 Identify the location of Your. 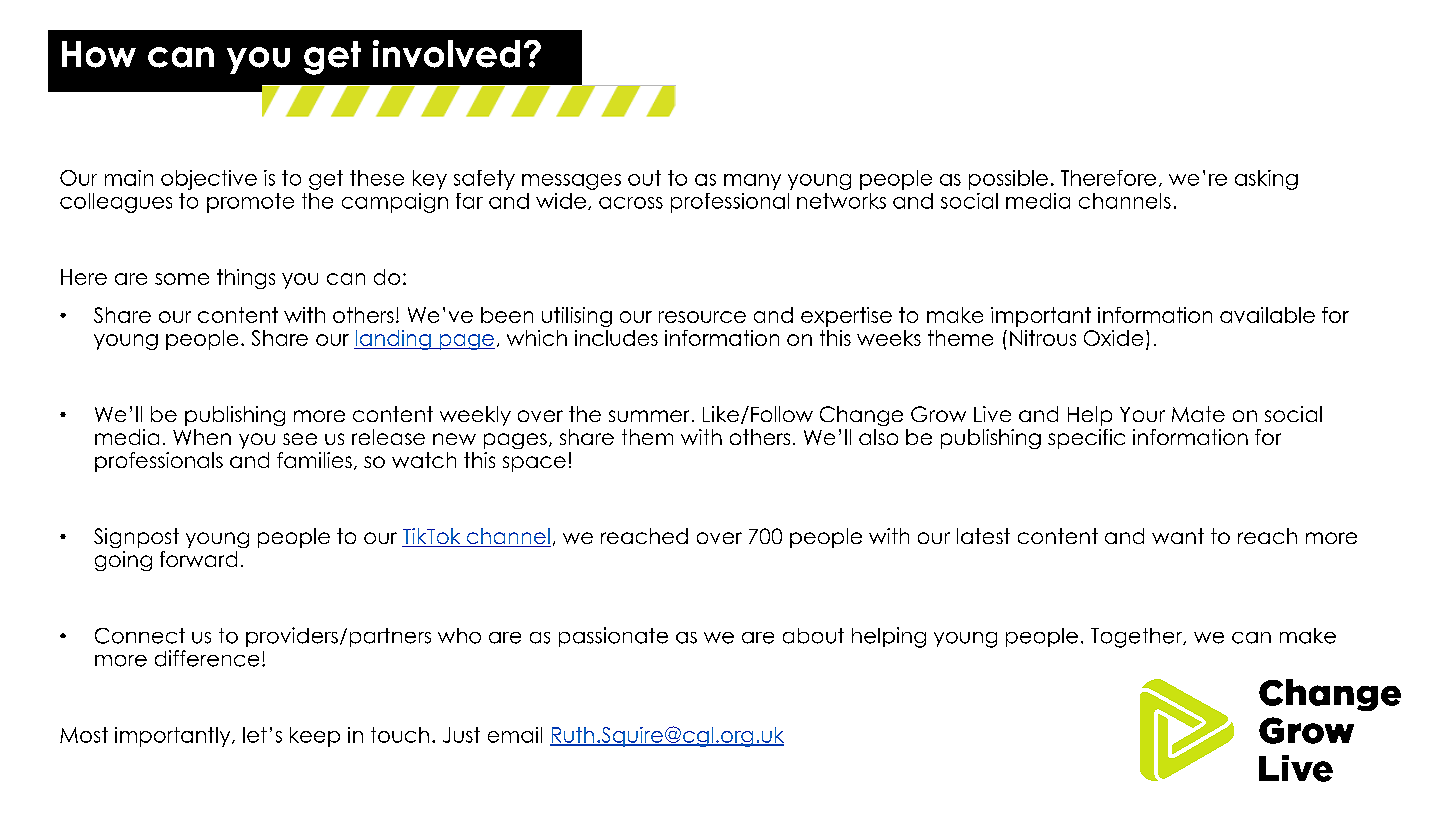
(1142, 414).
